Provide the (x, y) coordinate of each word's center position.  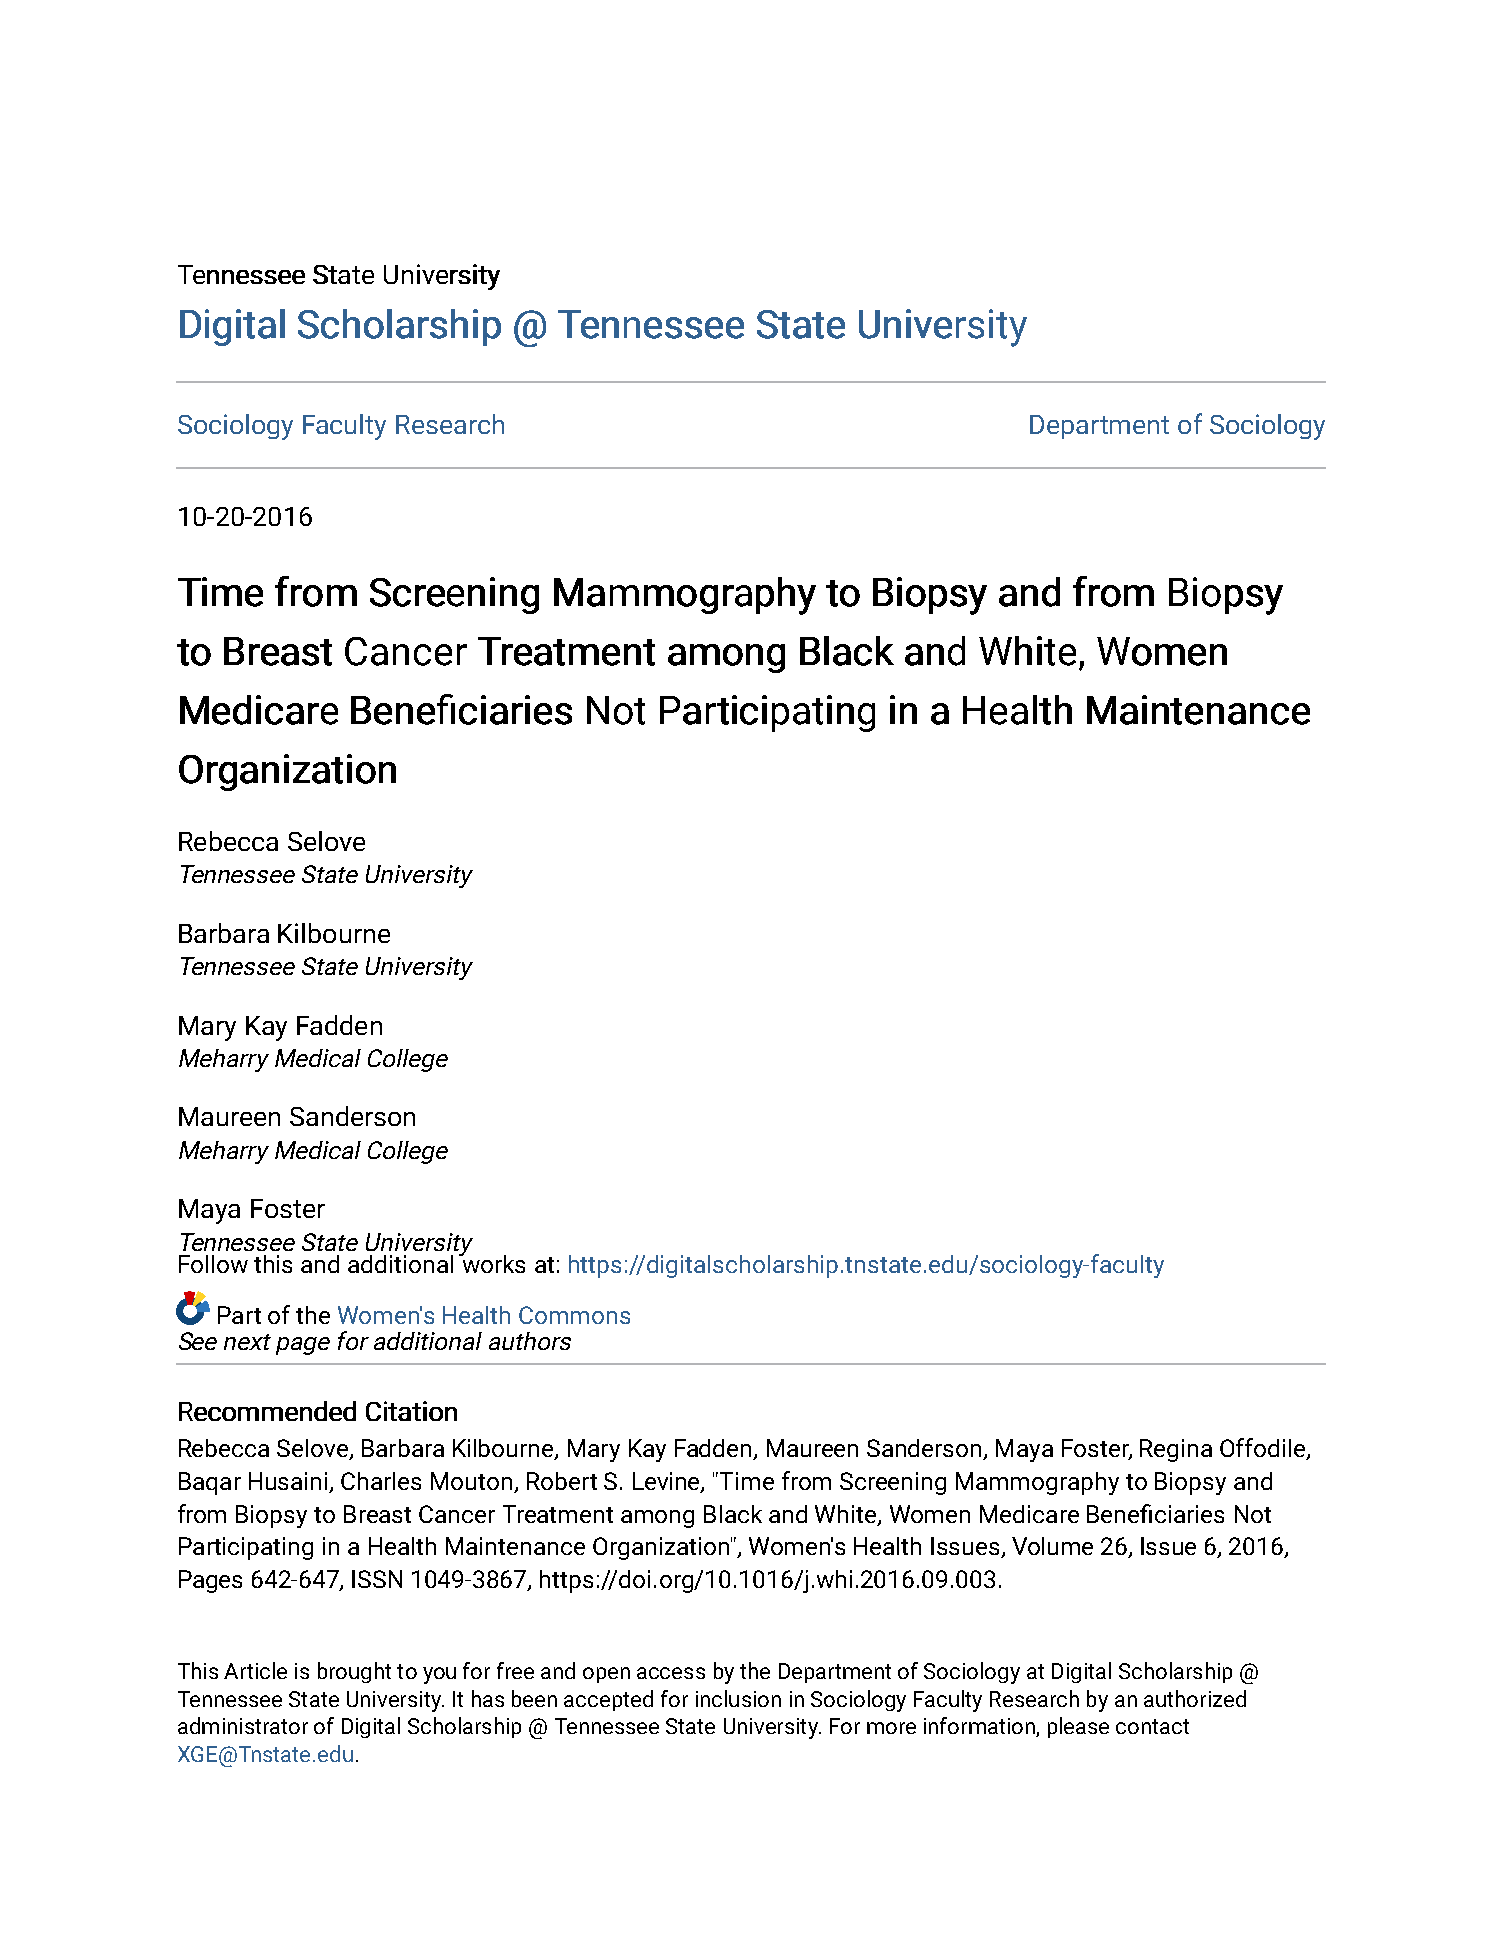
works (492, 1262)
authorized (1195, 1698)
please (1078, 1727)
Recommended (267, 1411)
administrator (243, 1725)
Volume (1052, 1546)
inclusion (738, 1698)
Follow (213, 1264)
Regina (1176, 1450)
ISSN (377, 1579)
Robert (562, 1481)
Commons (574, 1315)
